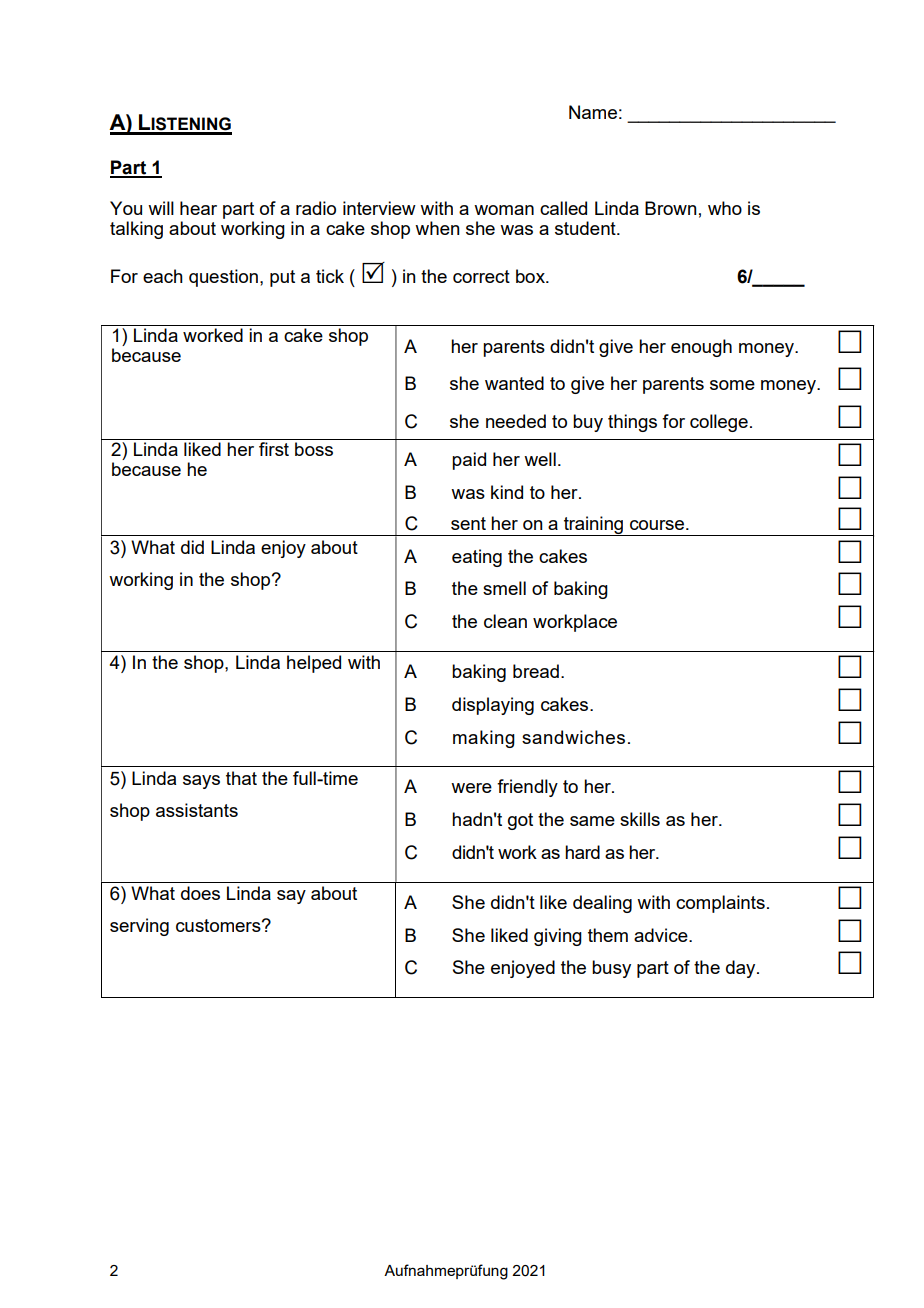 Image resolution: width=924 pixels, height=1308 pixels. What do you see at coordinates (477, 558) in the screenshot?
I see `eating` at bounding box center [477, 558].
